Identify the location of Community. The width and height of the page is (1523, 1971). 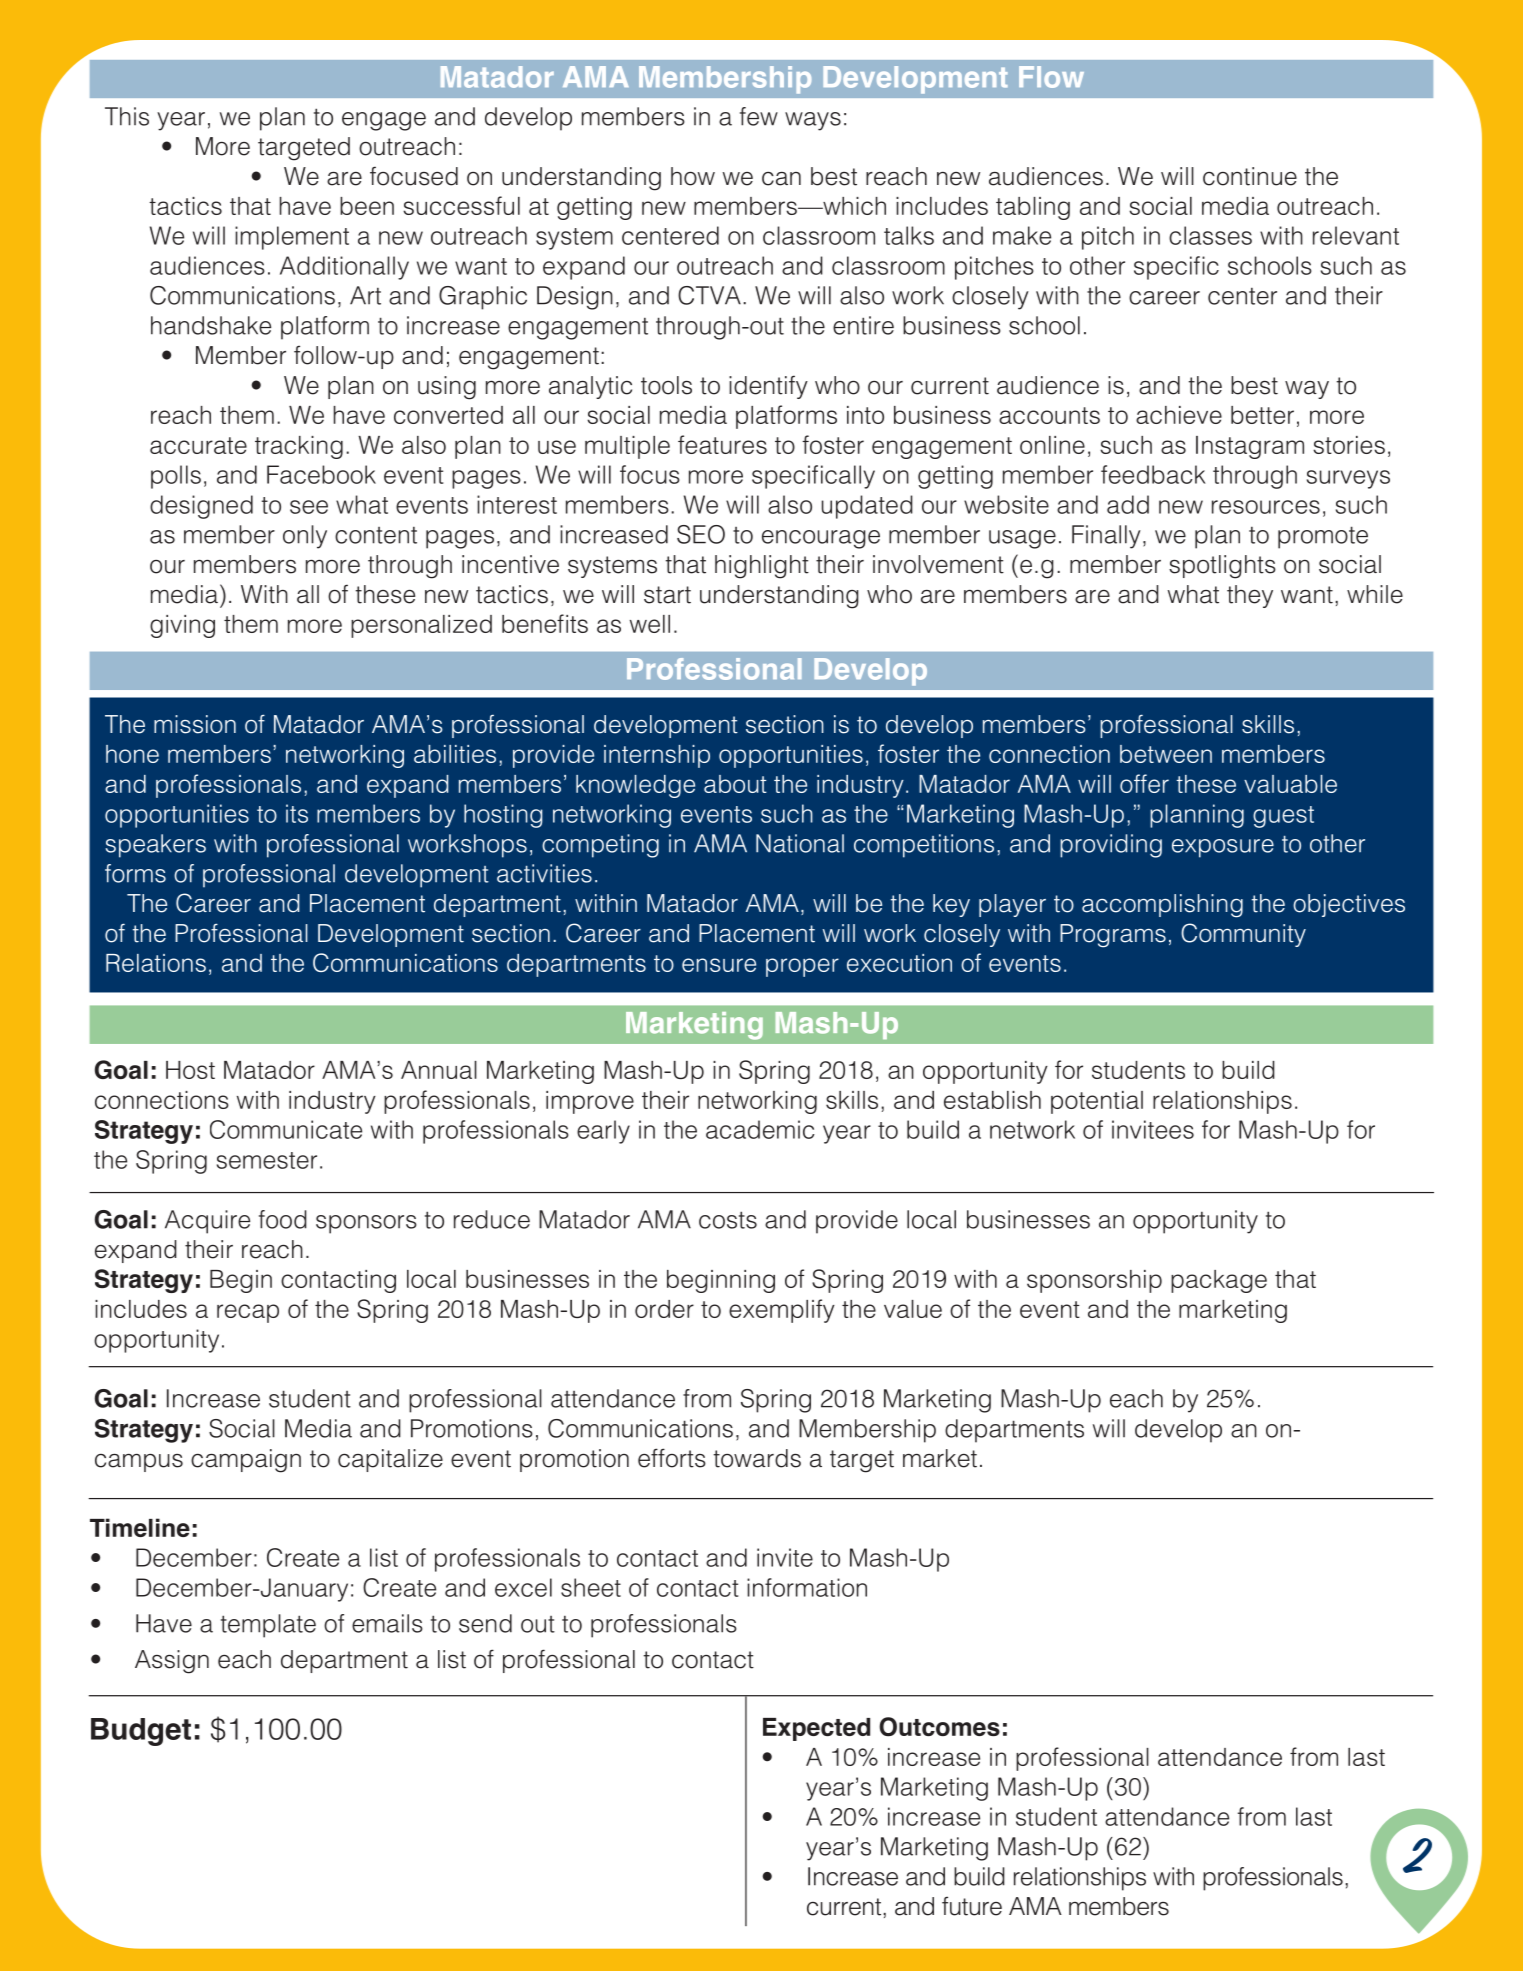
(1243, 935).
